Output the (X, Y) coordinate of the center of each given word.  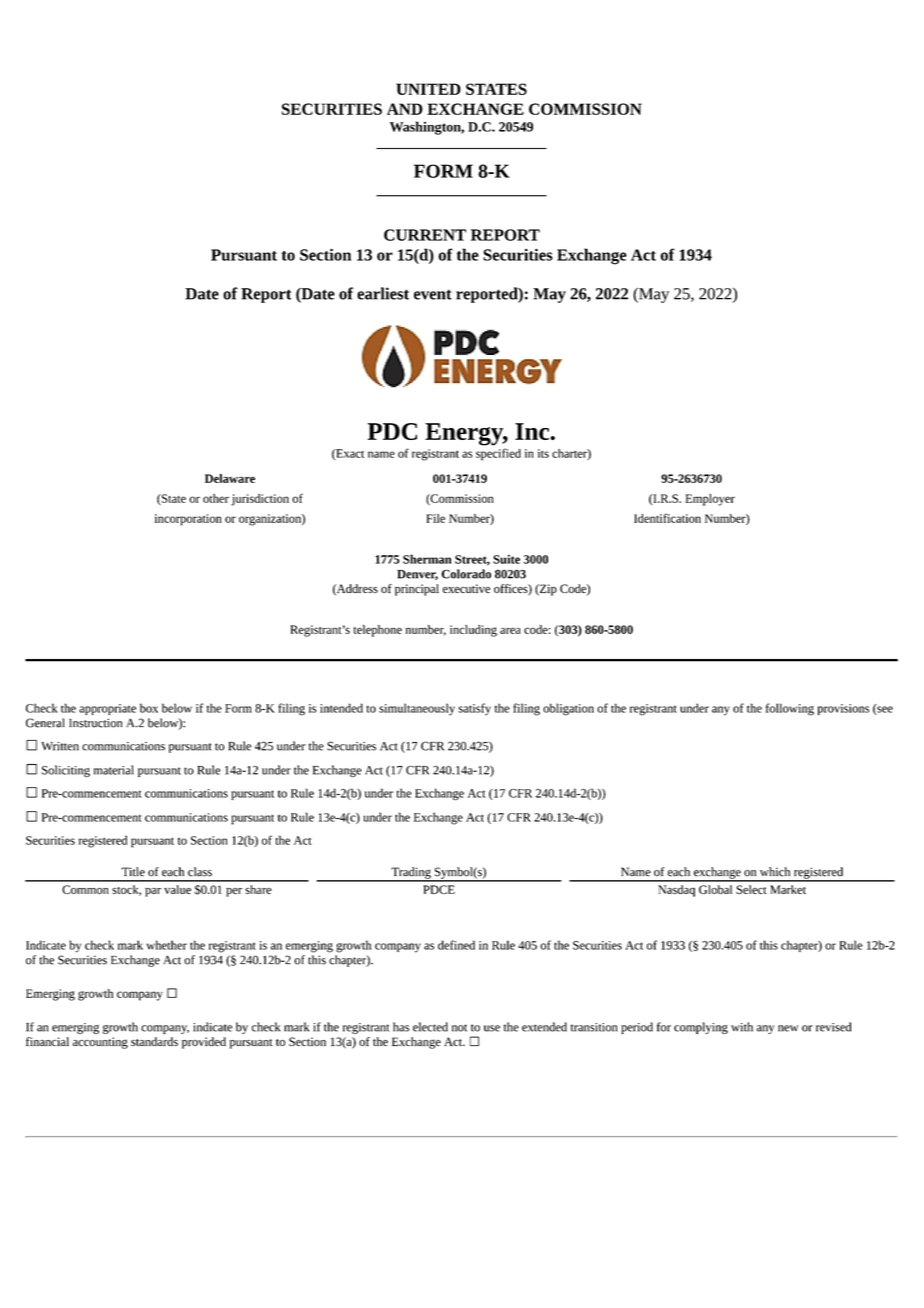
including (473, 631)
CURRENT (425, 235)
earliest (383, 293)
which (775, 872)
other (216, 498)
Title (133, 872)
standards (154, 1041)
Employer (710, 500)
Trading (411, 874)
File (435, 518)
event (433, 294)
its (543, 453)
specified (498, 454)
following (790, 709)
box (149, 708)
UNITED (428, 89)
